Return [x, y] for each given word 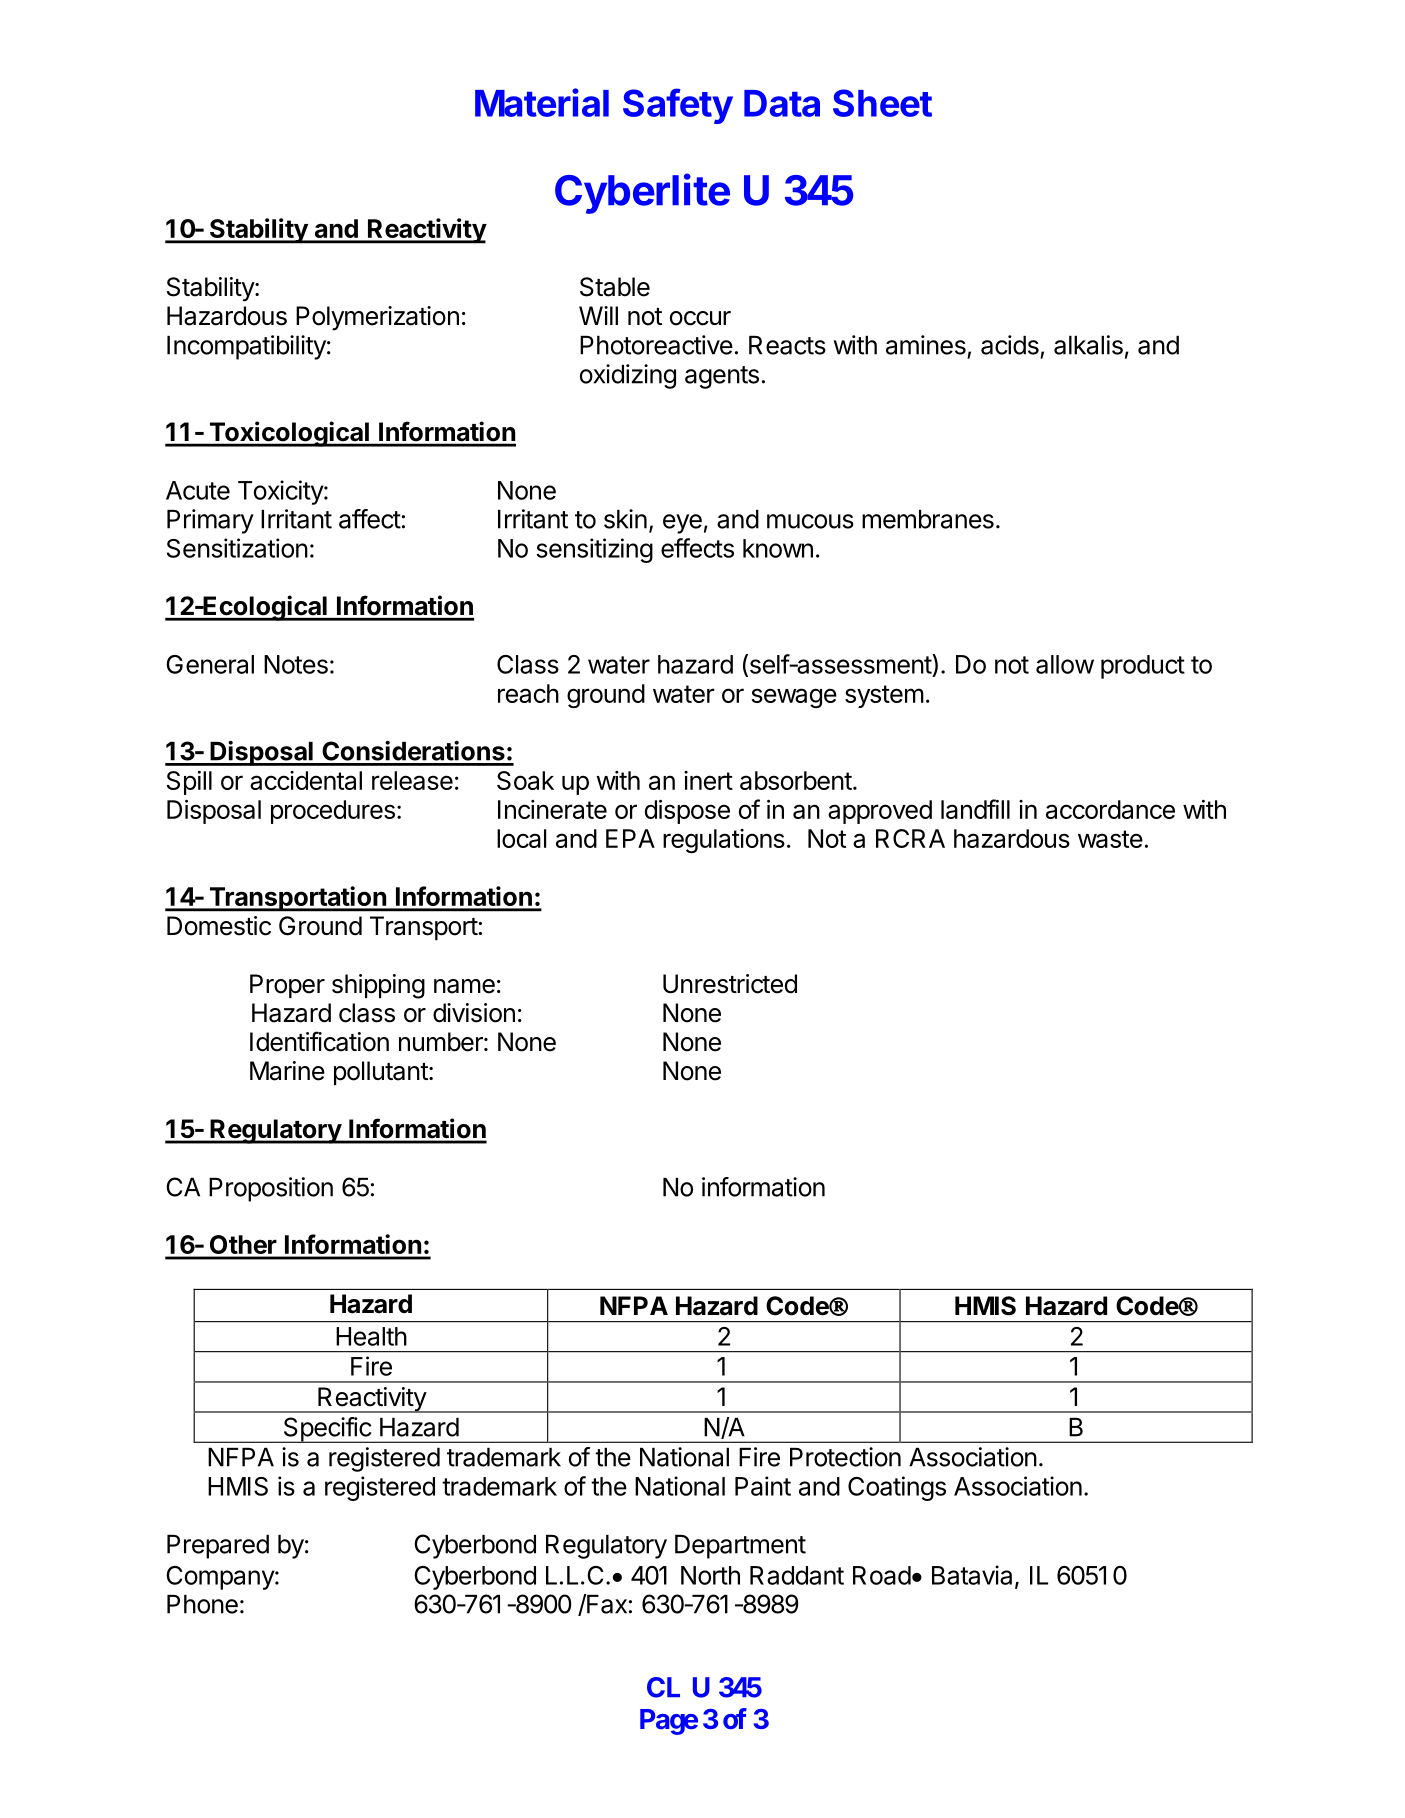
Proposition [271, 1189]
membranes [928, 519]
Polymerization [377, 318]
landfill [975, 809]
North [710, 1575]
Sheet [882, 103]
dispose [687, 811]
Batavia [972, 1575]
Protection [845, 1457]
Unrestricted [730, 984]
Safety [678, 106]
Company [221, 1578]
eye [682, 524]
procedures [333, 812]
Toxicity [281, 492]
